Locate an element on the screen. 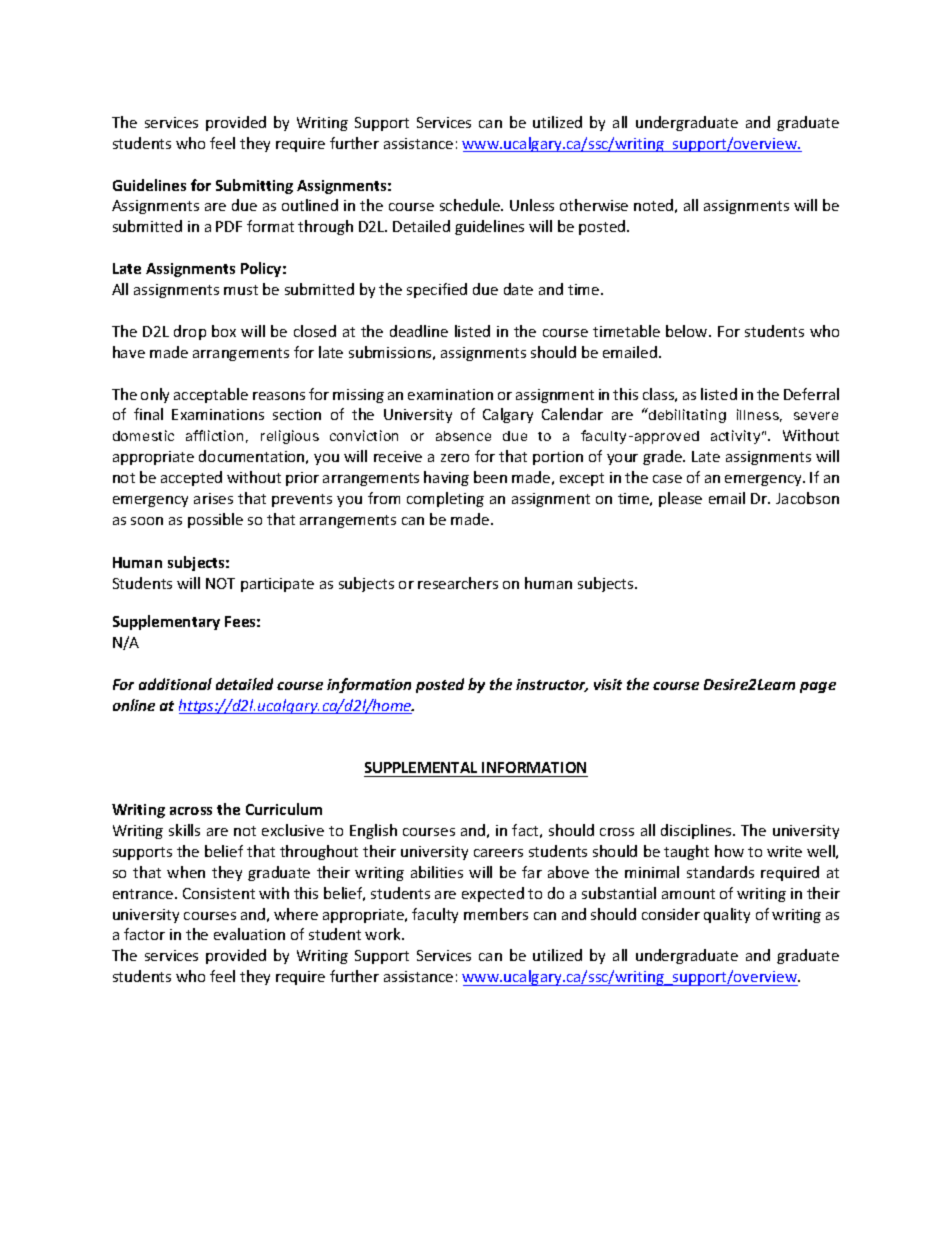 This screenshot has width=952, height=1233. PDF is located at coordinates (229, 226).
